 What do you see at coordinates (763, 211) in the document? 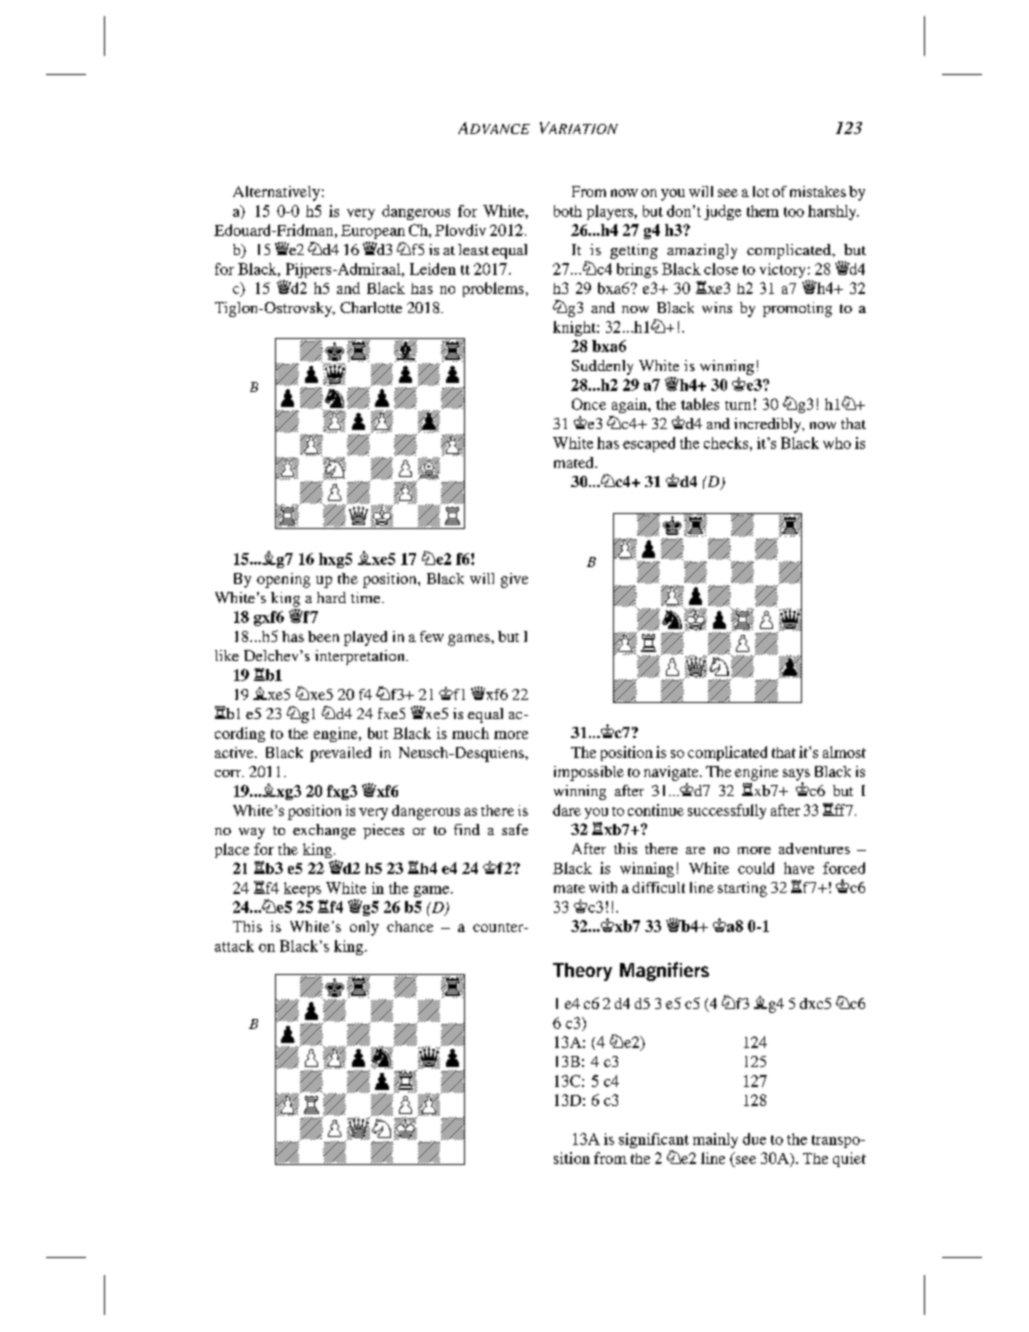
I see `them` at bounding box center [763, 211].
